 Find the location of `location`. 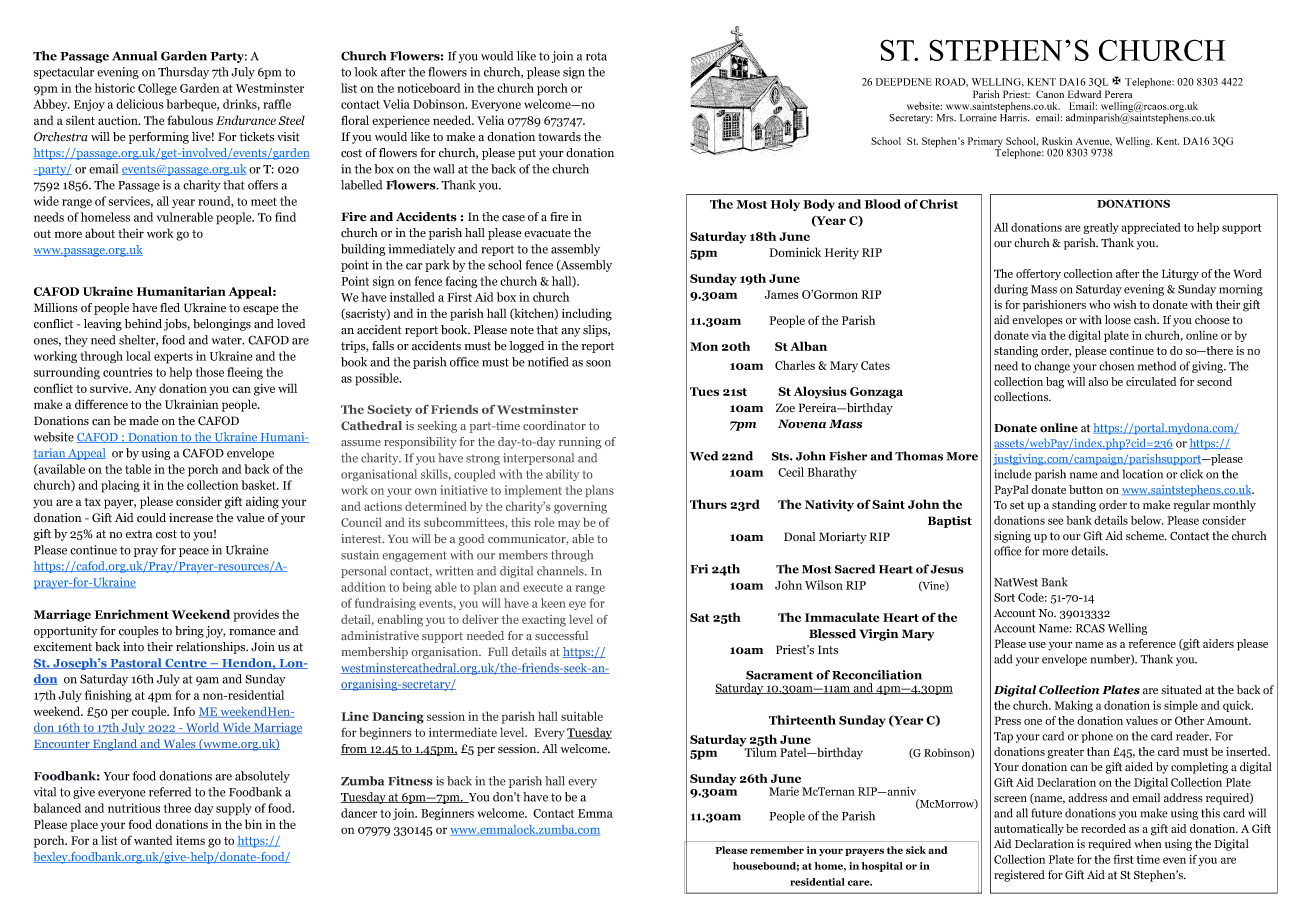

location is located at coordinates (1143, 474).
